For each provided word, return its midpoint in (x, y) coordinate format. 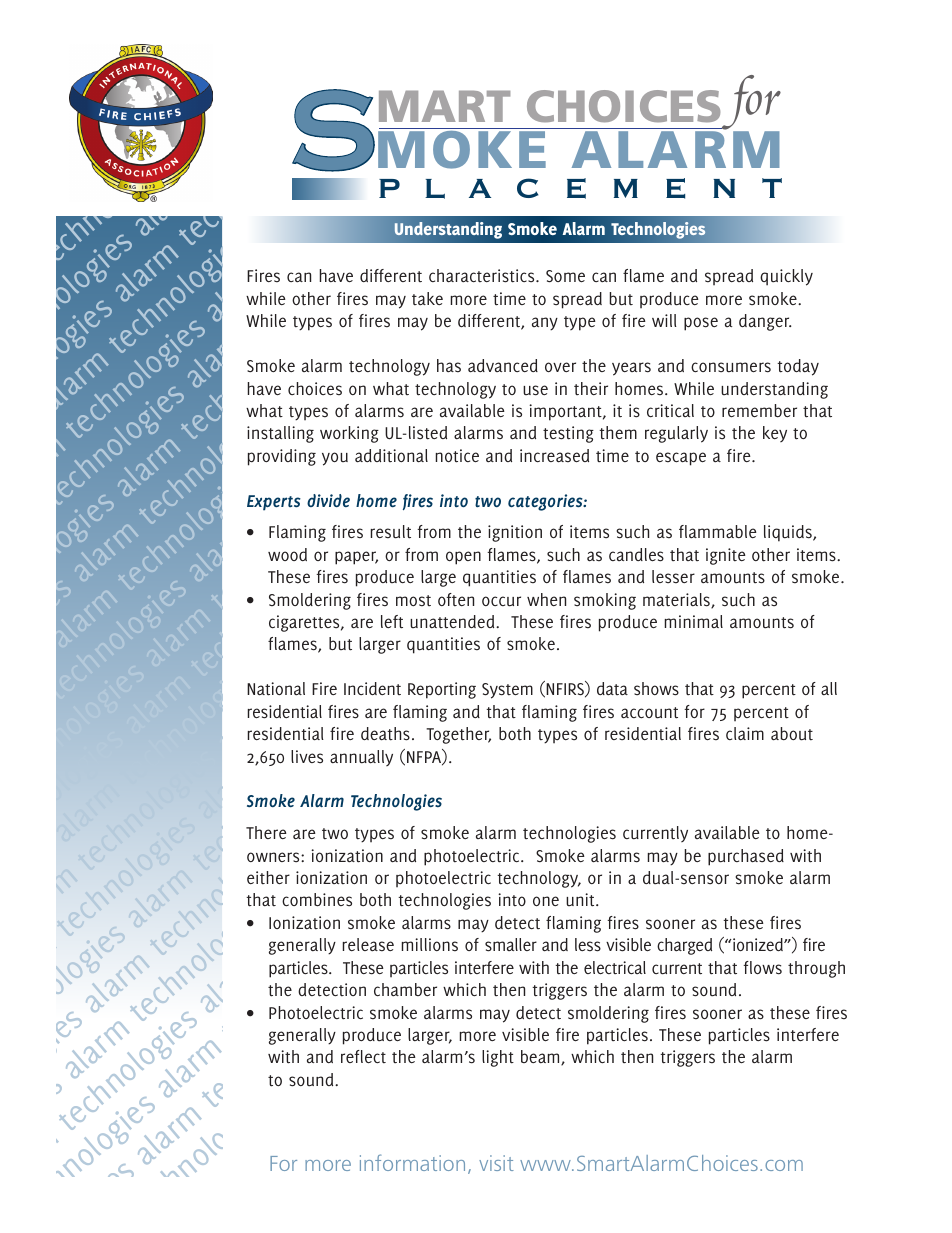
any (545, 324)
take (427, 299)
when (546, 599)
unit (581, 900)
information (412, 1162)
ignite (726, 556)
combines (317, 900)
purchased (746, 857)
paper (356, 558)
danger (765, 322)
